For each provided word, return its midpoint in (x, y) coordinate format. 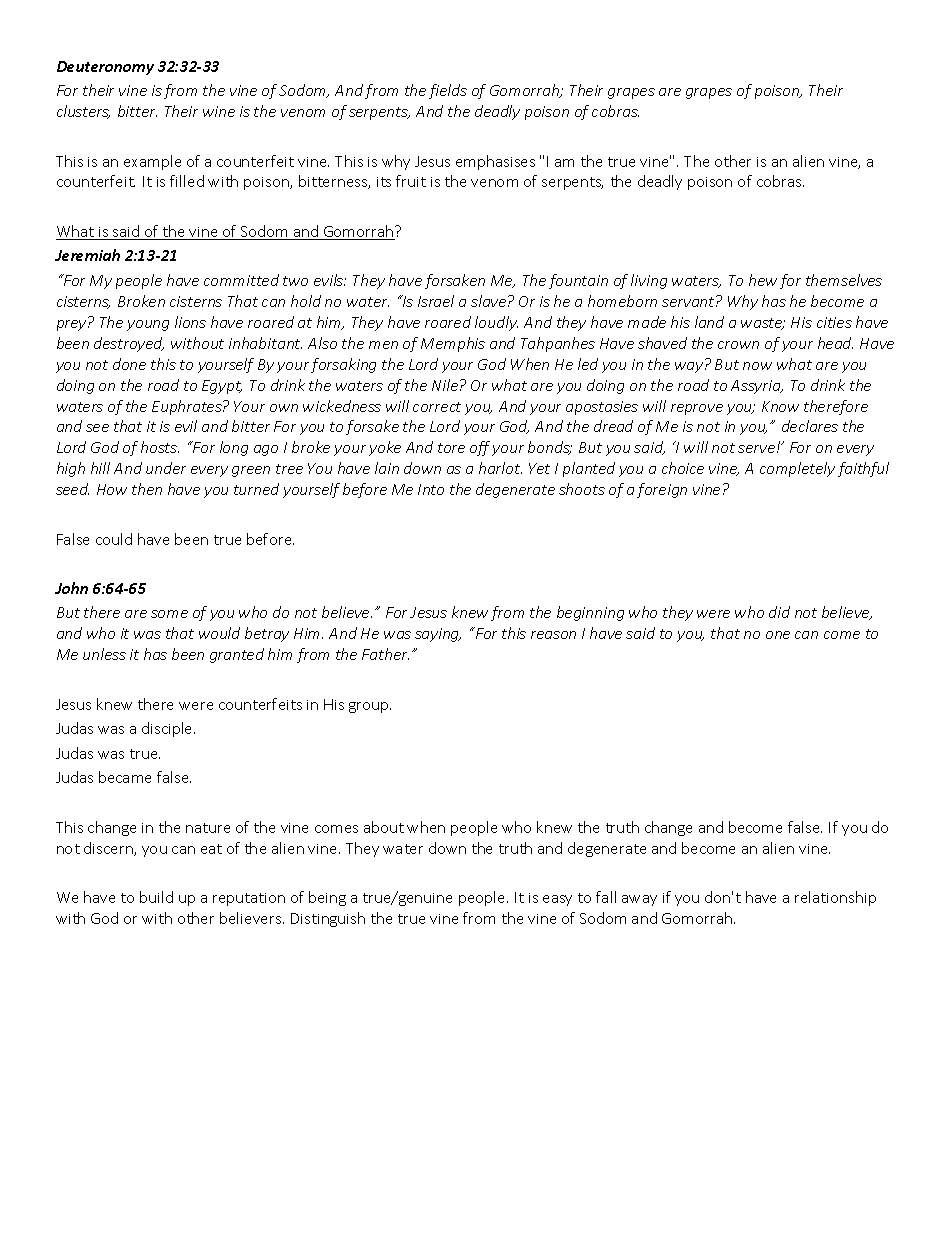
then (147, 489)
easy (557, 900)
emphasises (495, 162)
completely (797, 469)
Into (431, 489)
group (370, 707)
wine (219, 111)
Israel (436, 301)
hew (763, 280)
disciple (168, 729)
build (156, 897)
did (779, 612)
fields (448, 91)
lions (190, 322)
